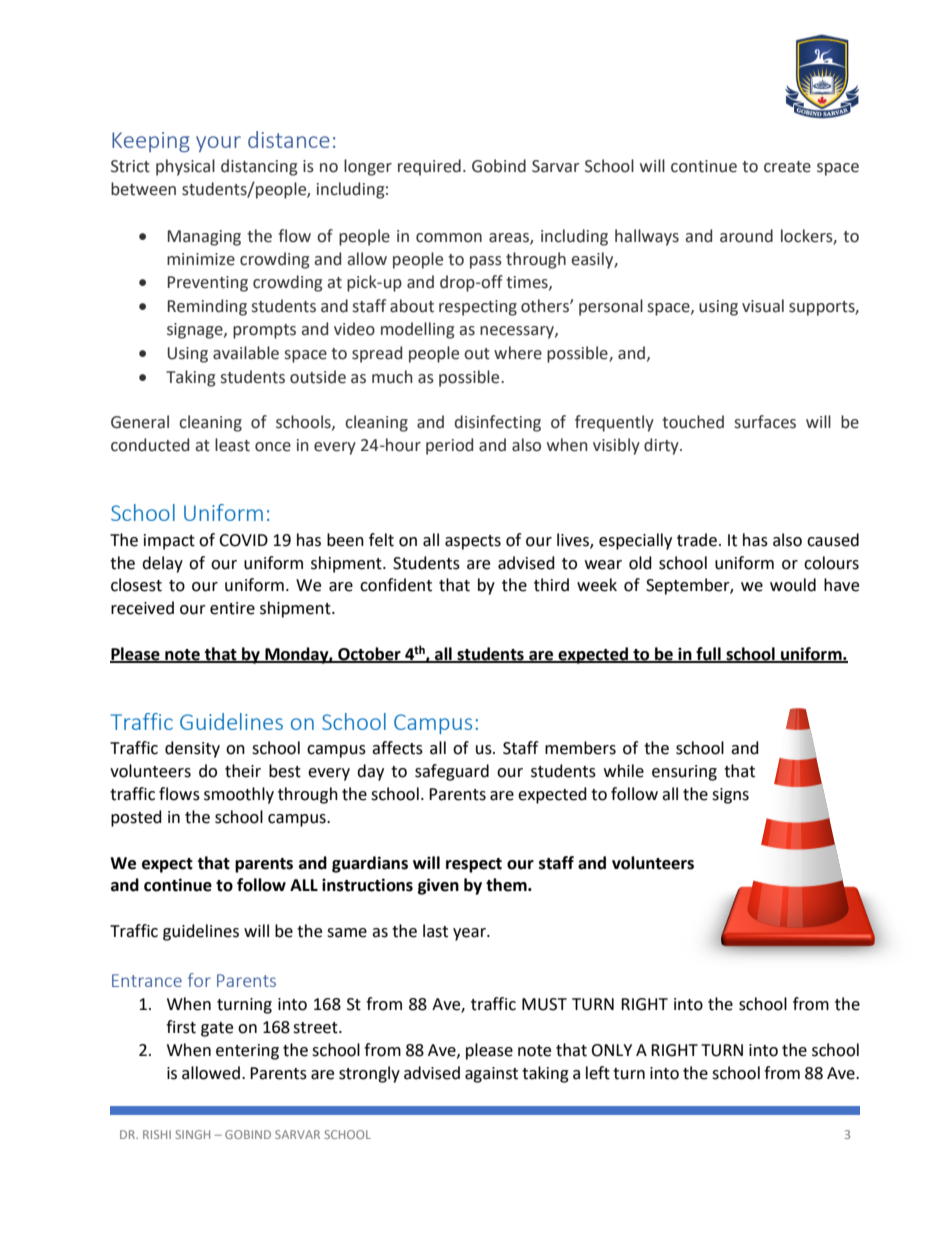  I want to click on full, so click(708, 654).
